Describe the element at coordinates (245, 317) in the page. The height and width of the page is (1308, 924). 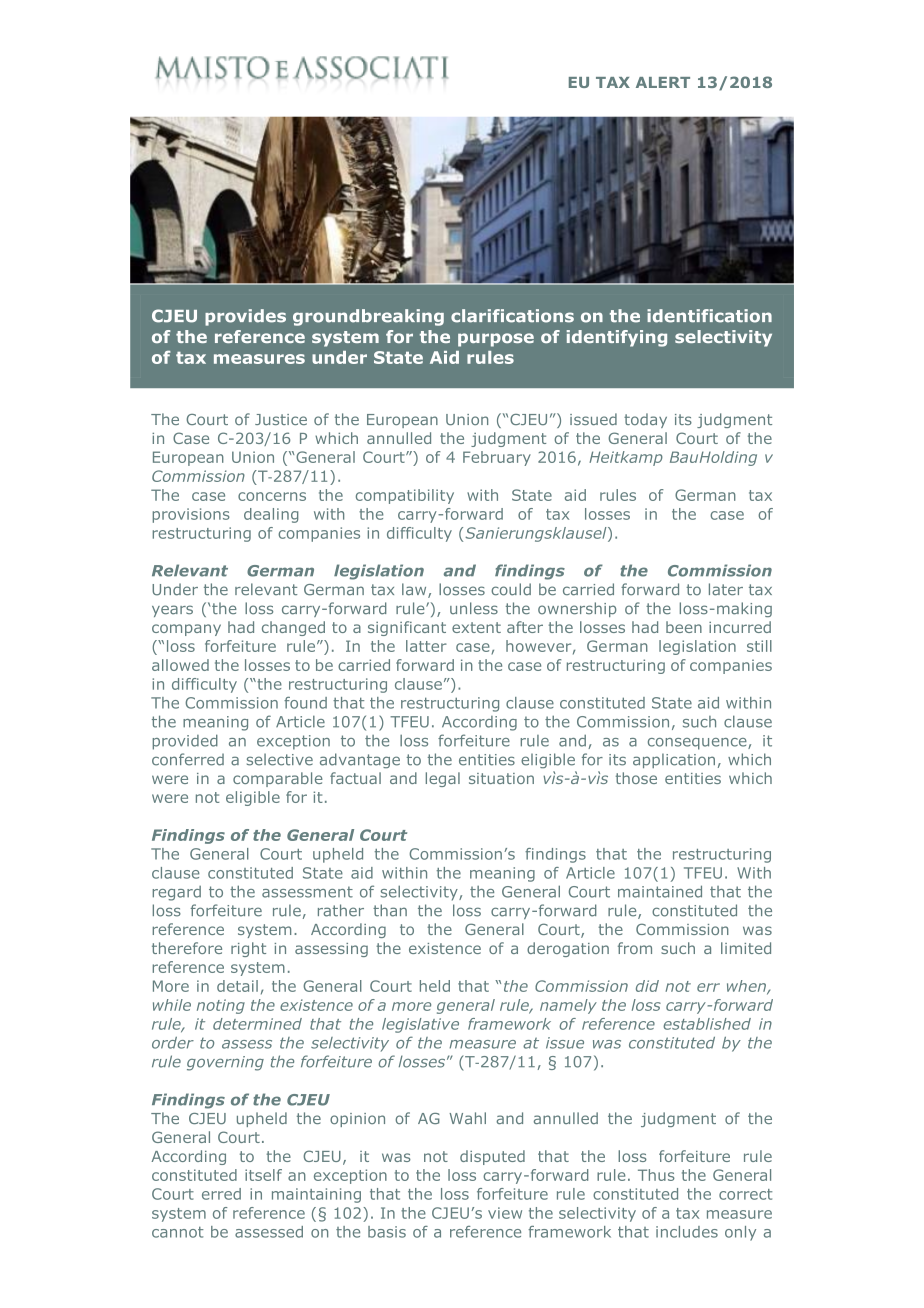
I see `provides` at that location.
